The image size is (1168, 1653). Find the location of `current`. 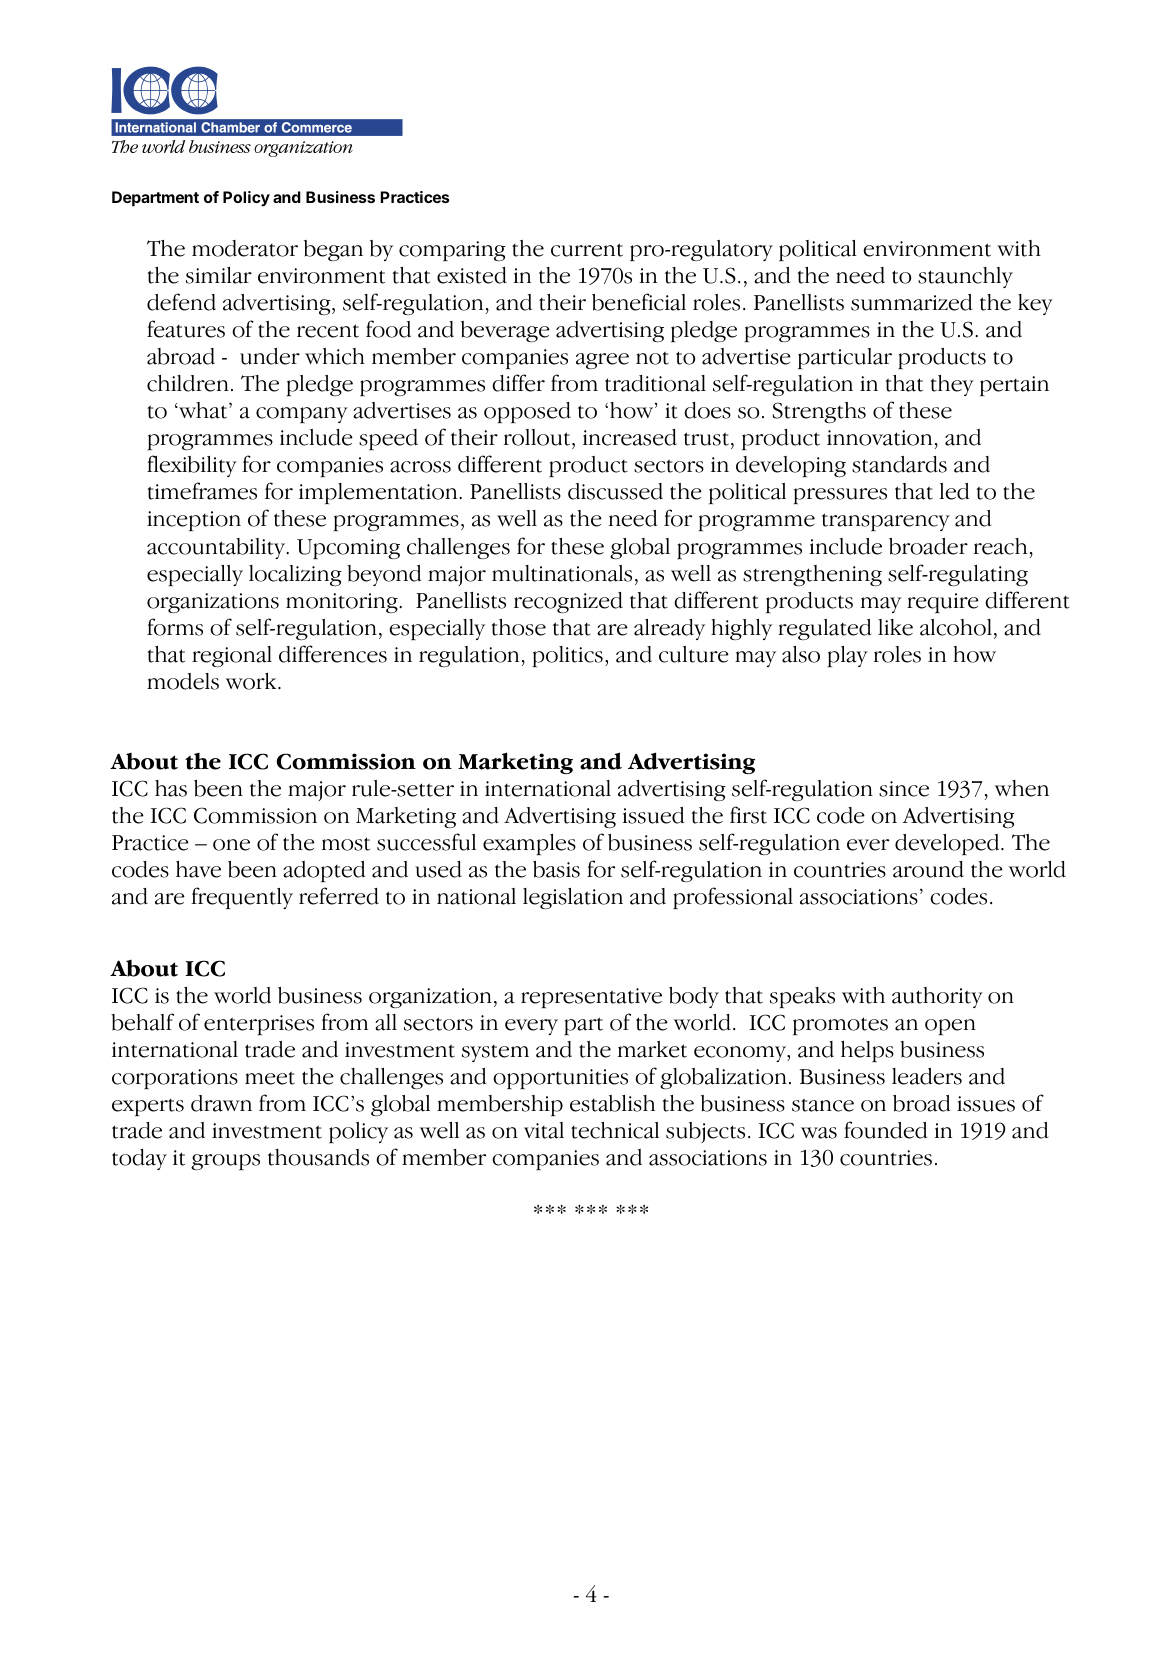

current is located at coordinates (587, 250).
